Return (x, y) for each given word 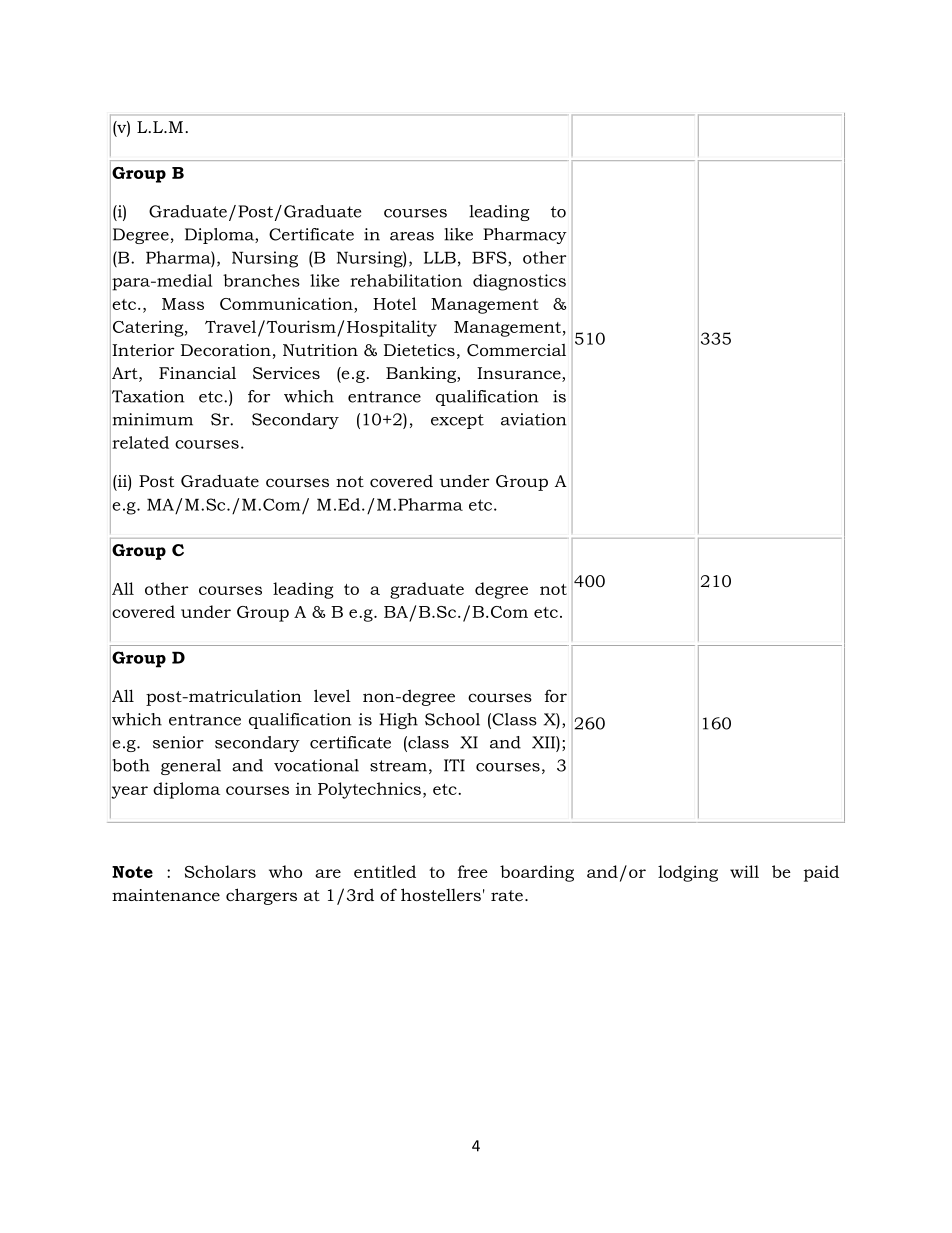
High (398, 721)
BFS (490, 257)
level (332, 695)
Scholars (220, 871)
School (452, 719)
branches (261, 280)
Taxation (147, 396)
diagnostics (519, 282)
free (473, 871)
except (457, 421)
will (744, 871)
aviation (533, 419)
